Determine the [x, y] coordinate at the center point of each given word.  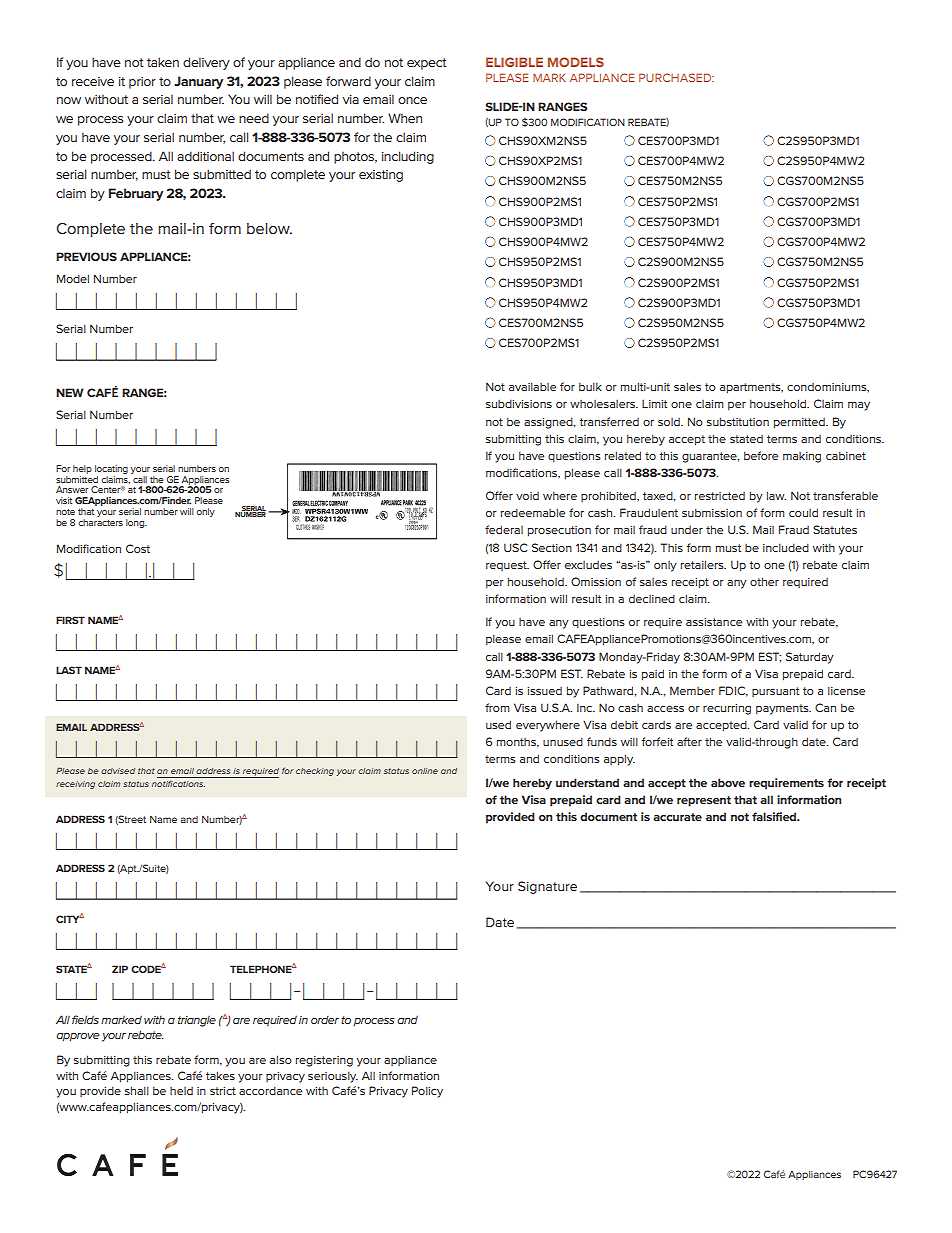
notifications [178, 783]
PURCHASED [676, 77]
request [507, 566]
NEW [70, 392]
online [425, 771]
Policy [427, 1092]
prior [142, 83]
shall [137, 1090]
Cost [138, 548]
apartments [751, 388]
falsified [775, 816]
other [764, 581]
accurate [677, 817]
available [532, 386]
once [412, 100]
